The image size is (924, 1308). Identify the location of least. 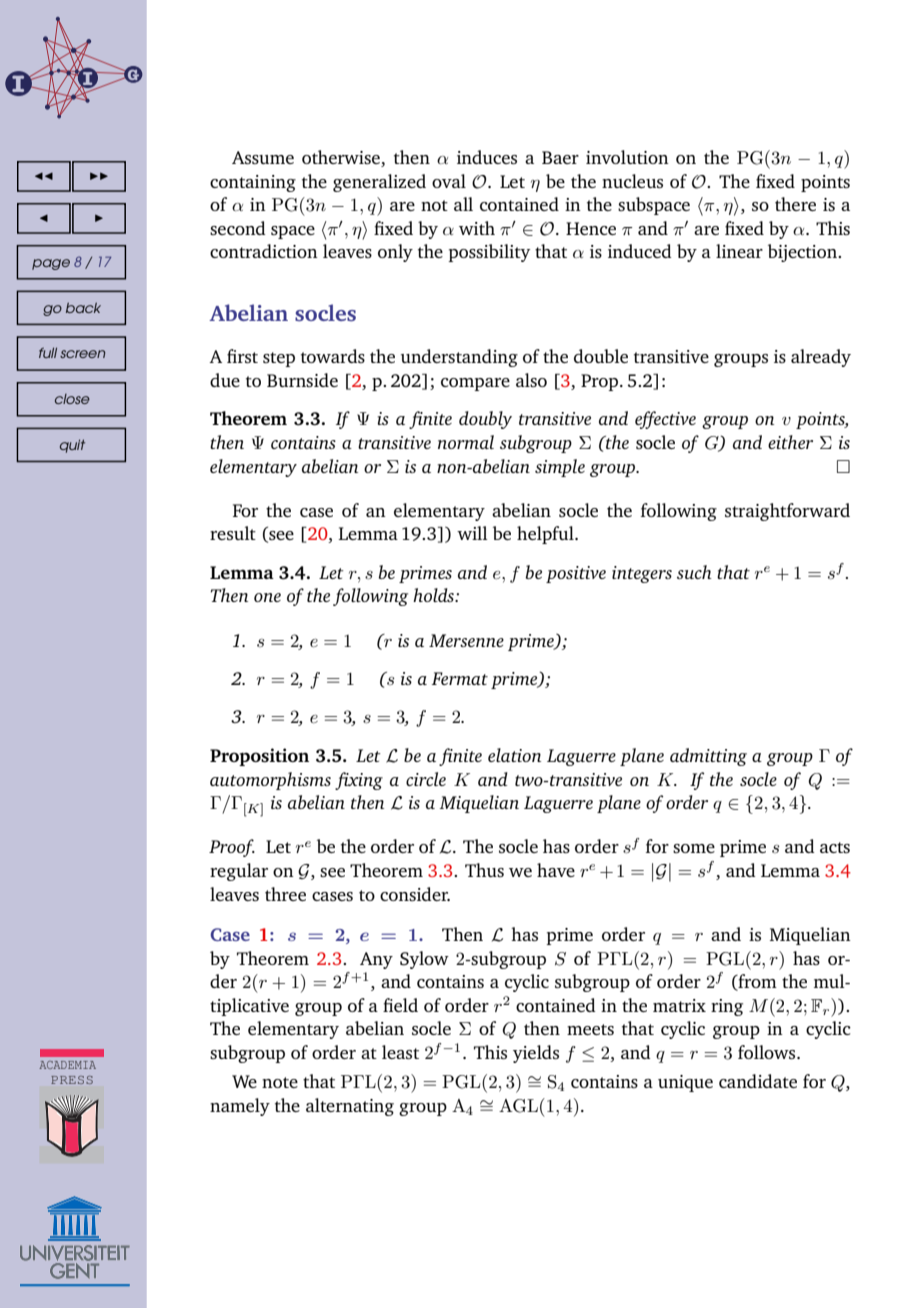
(400, 1052).
